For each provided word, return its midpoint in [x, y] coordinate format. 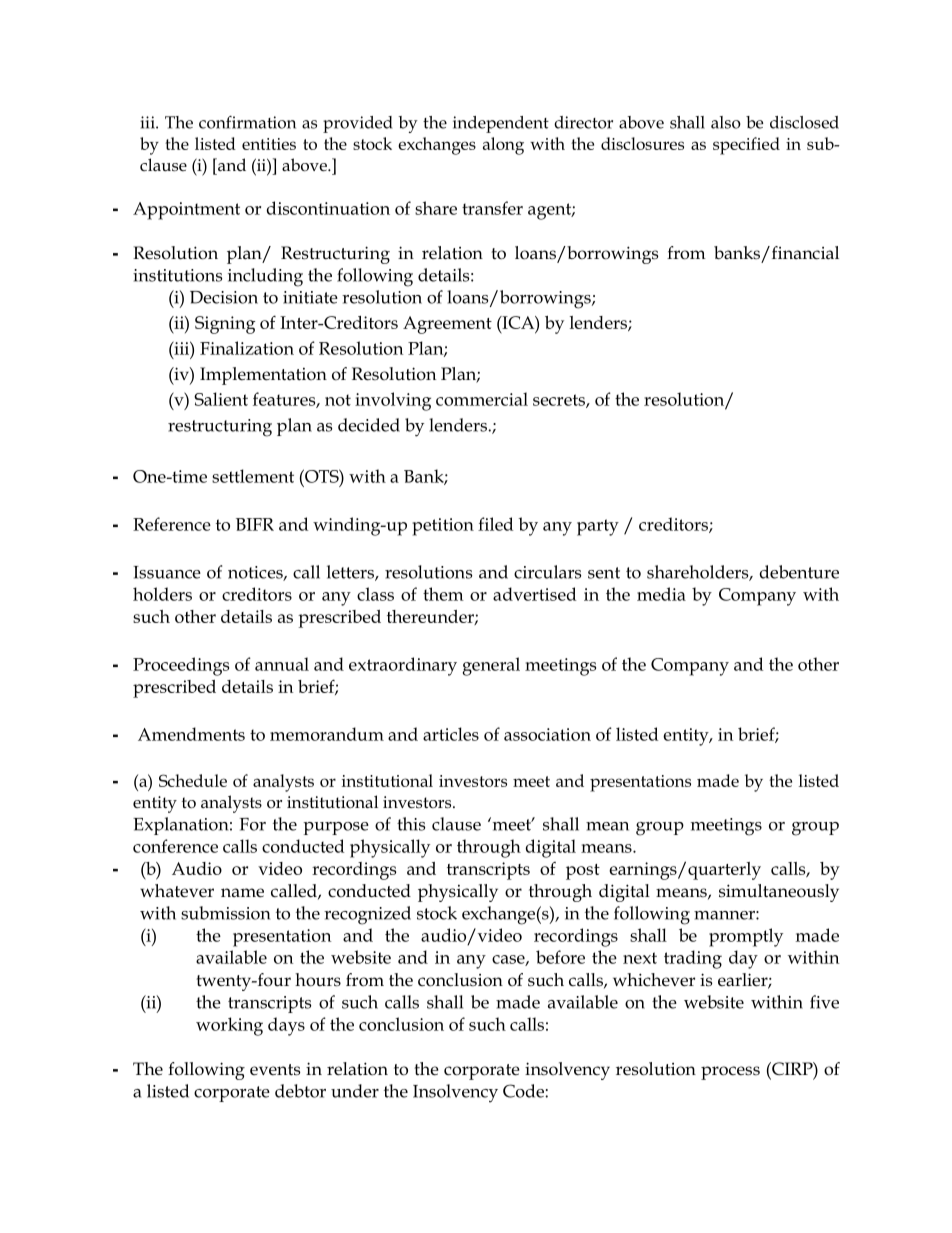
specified [746, 146]
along [503, 146]
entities [269, 144]
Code [524, 1091]
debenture [799, 572]
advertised [534, 594]
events [275, 1070]
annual [282, 664]
